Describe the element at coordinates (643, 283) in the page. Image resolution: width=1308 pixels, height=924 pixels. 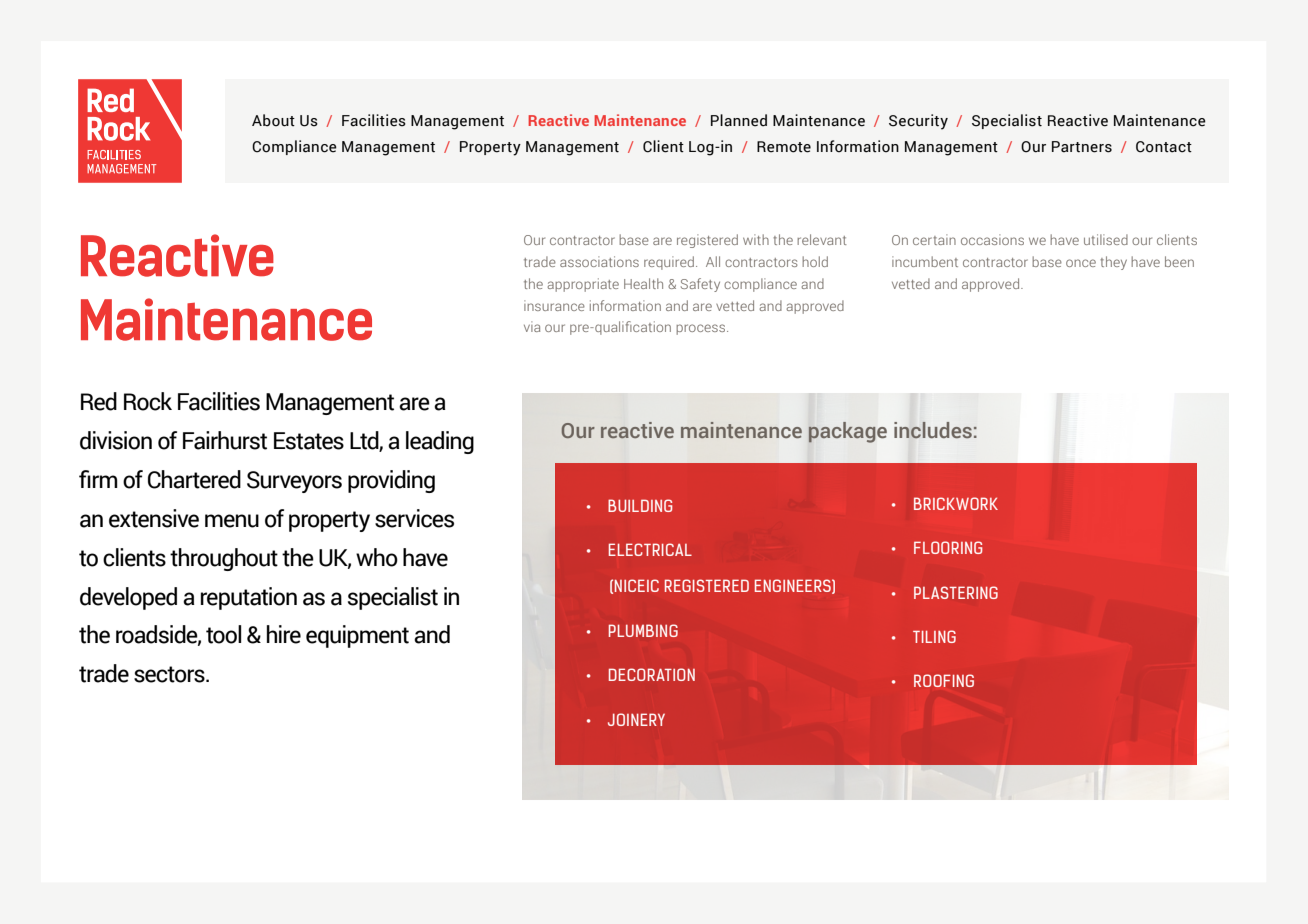
I see `Health` at that location.
